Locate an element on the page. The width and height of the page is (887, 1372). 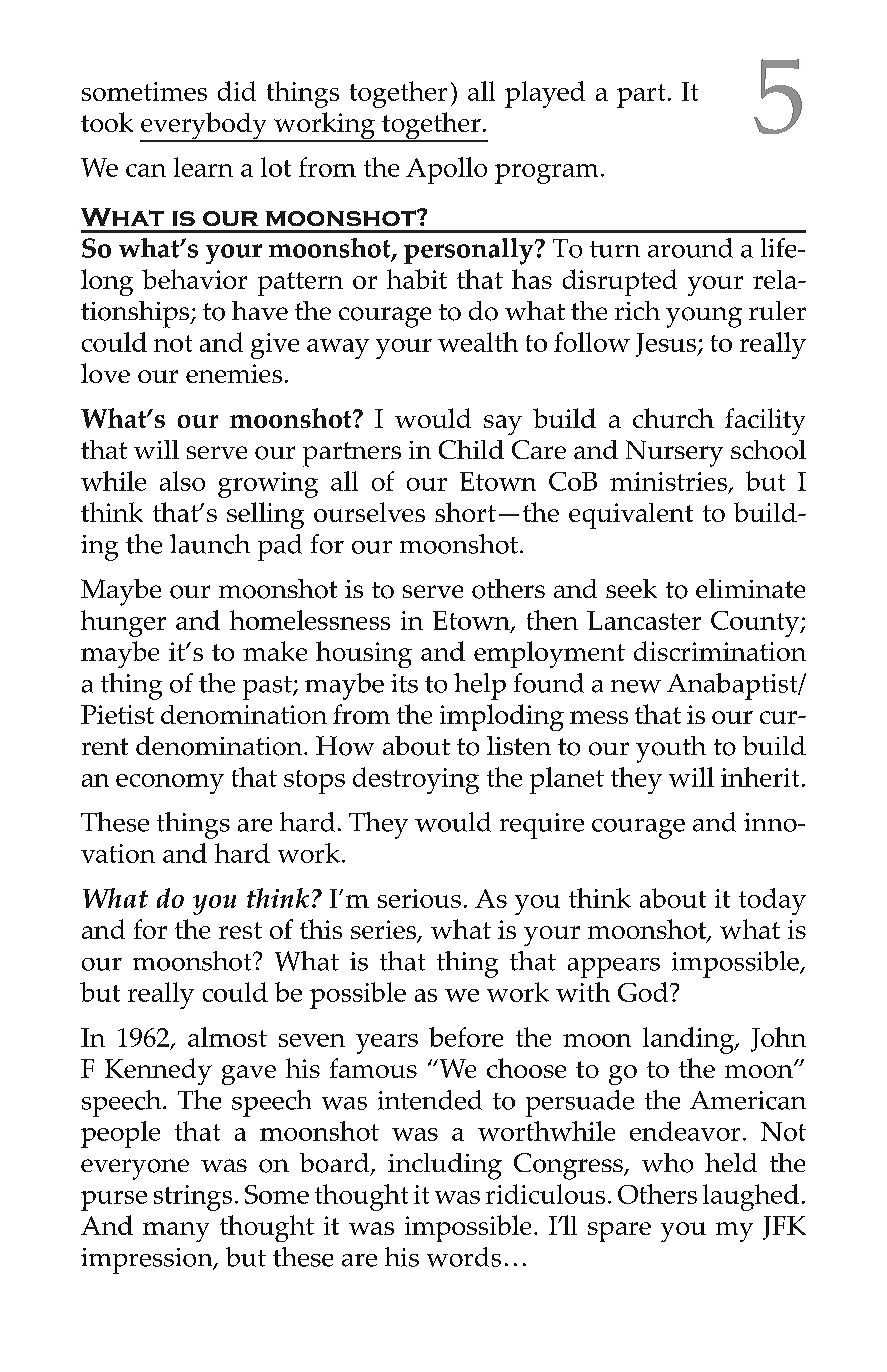
around is located at coordinates (690, 248).
